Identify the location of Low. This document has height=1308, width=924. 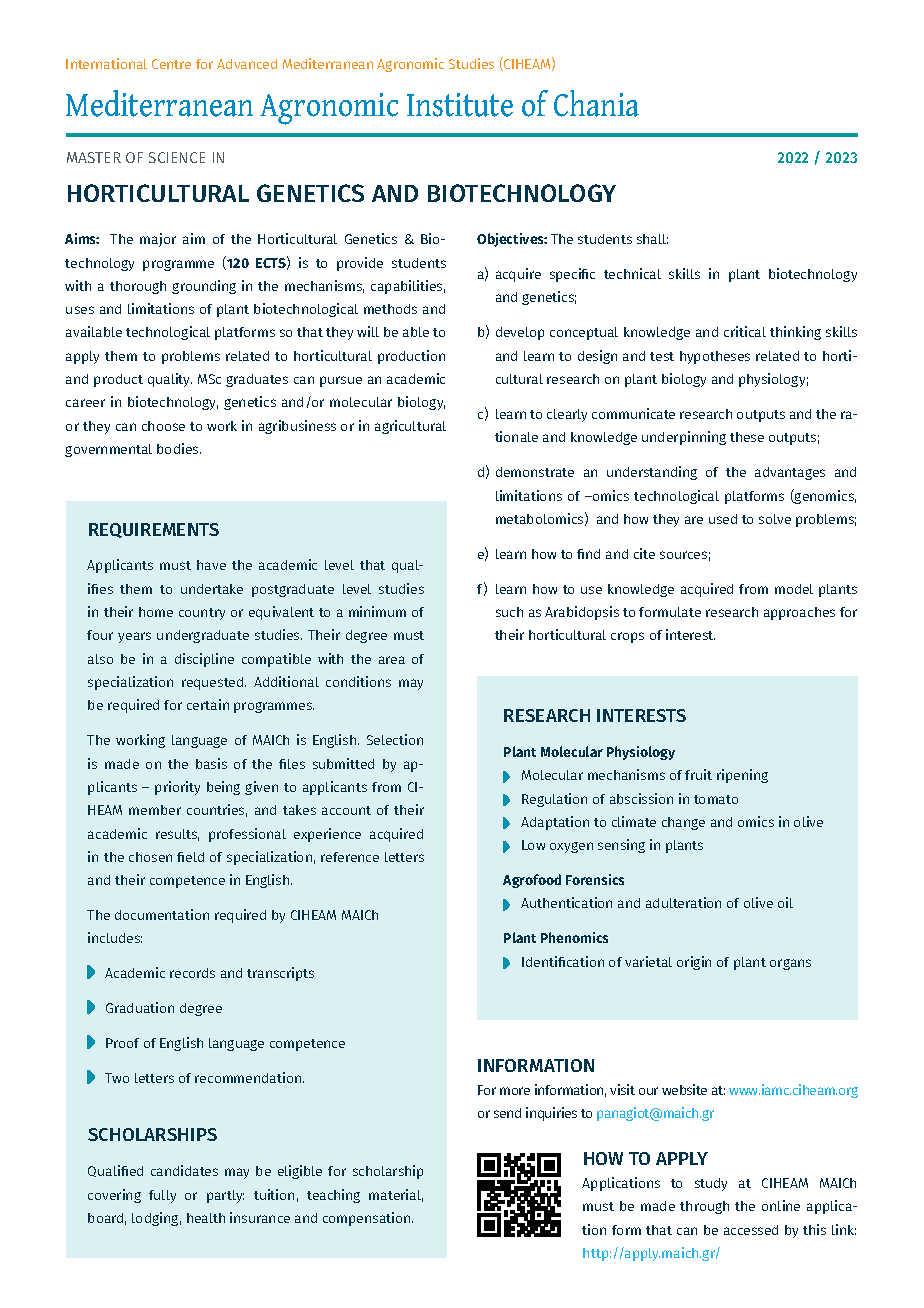
(533, 845).
